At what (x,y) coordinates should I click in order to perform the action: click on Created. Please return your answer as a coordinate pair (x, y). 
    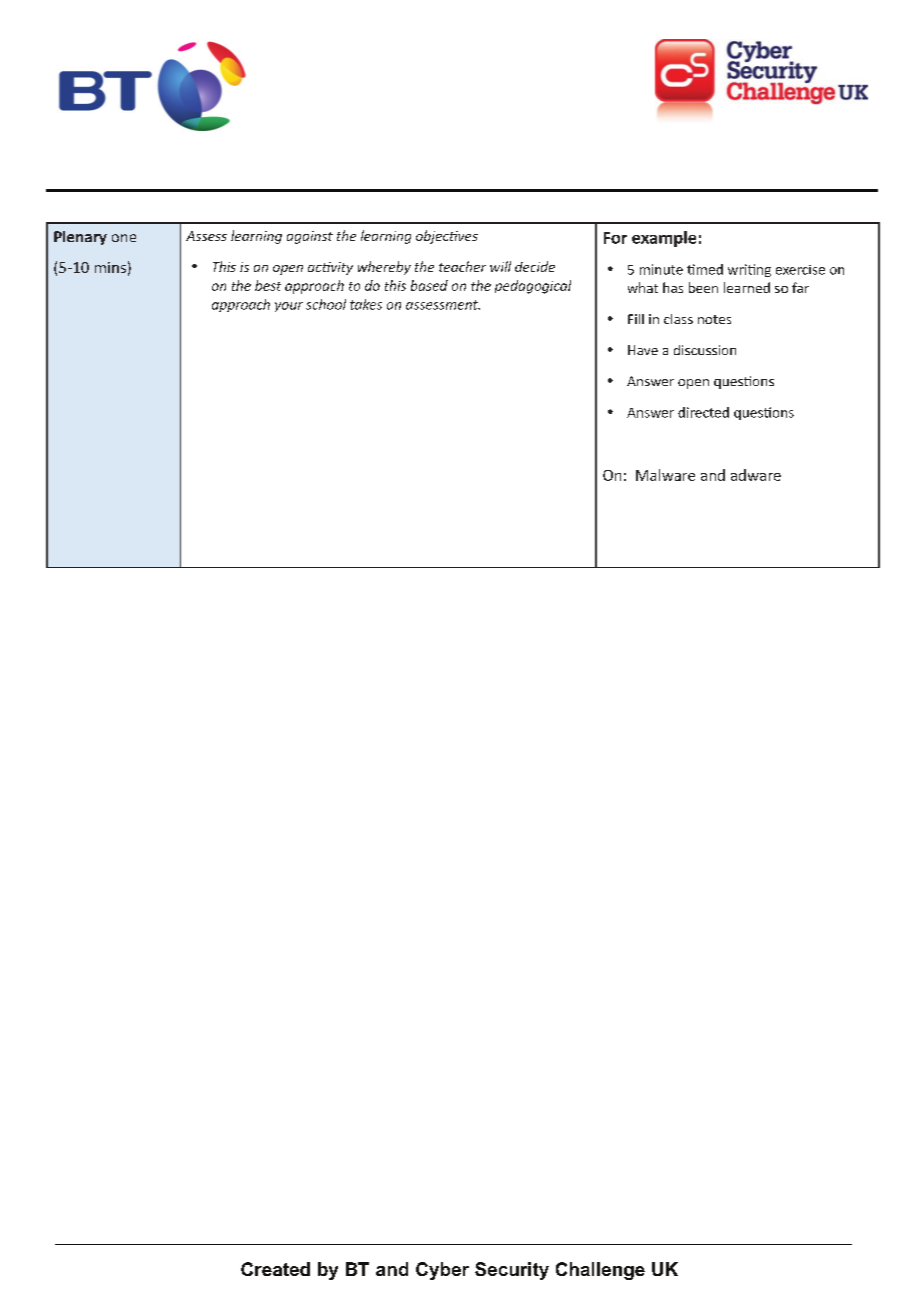
    Looking at the image, I should click on (275, 1269).
